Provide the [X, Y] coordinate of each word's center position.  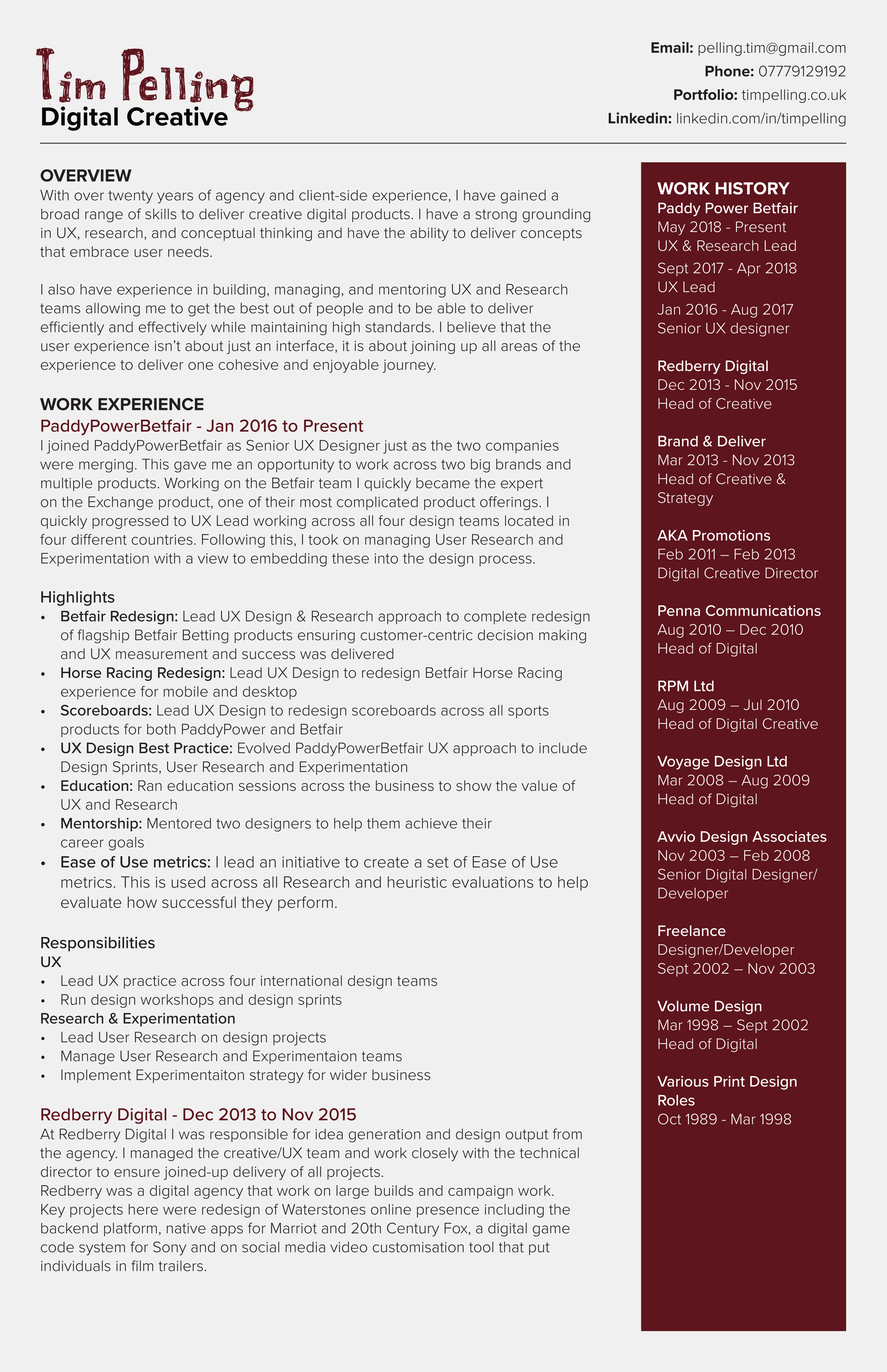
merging [106, 466]
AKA [672, 535]
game [551, 1231]
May [671, 228]
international [301, 980]
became [443, 483]
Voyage [683, 763]
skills [161, 214]
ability [429, 234]
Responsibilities [98, 944]
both [161, 729]
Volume [683, 1006]
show [474, 785]
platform [130, 1229]
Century [413, 1229]
